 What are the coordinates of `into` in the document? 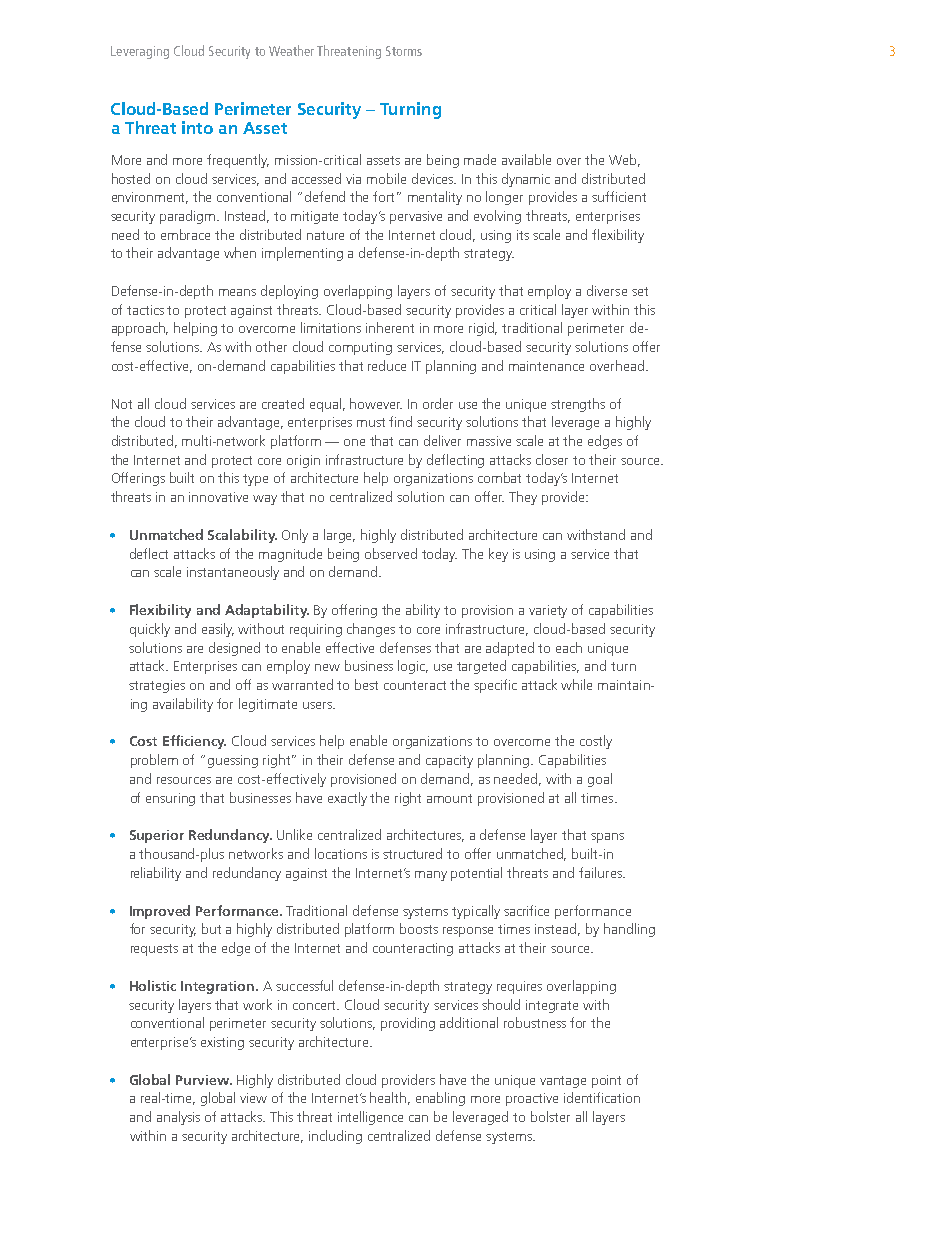 It's located at (197, 127).
